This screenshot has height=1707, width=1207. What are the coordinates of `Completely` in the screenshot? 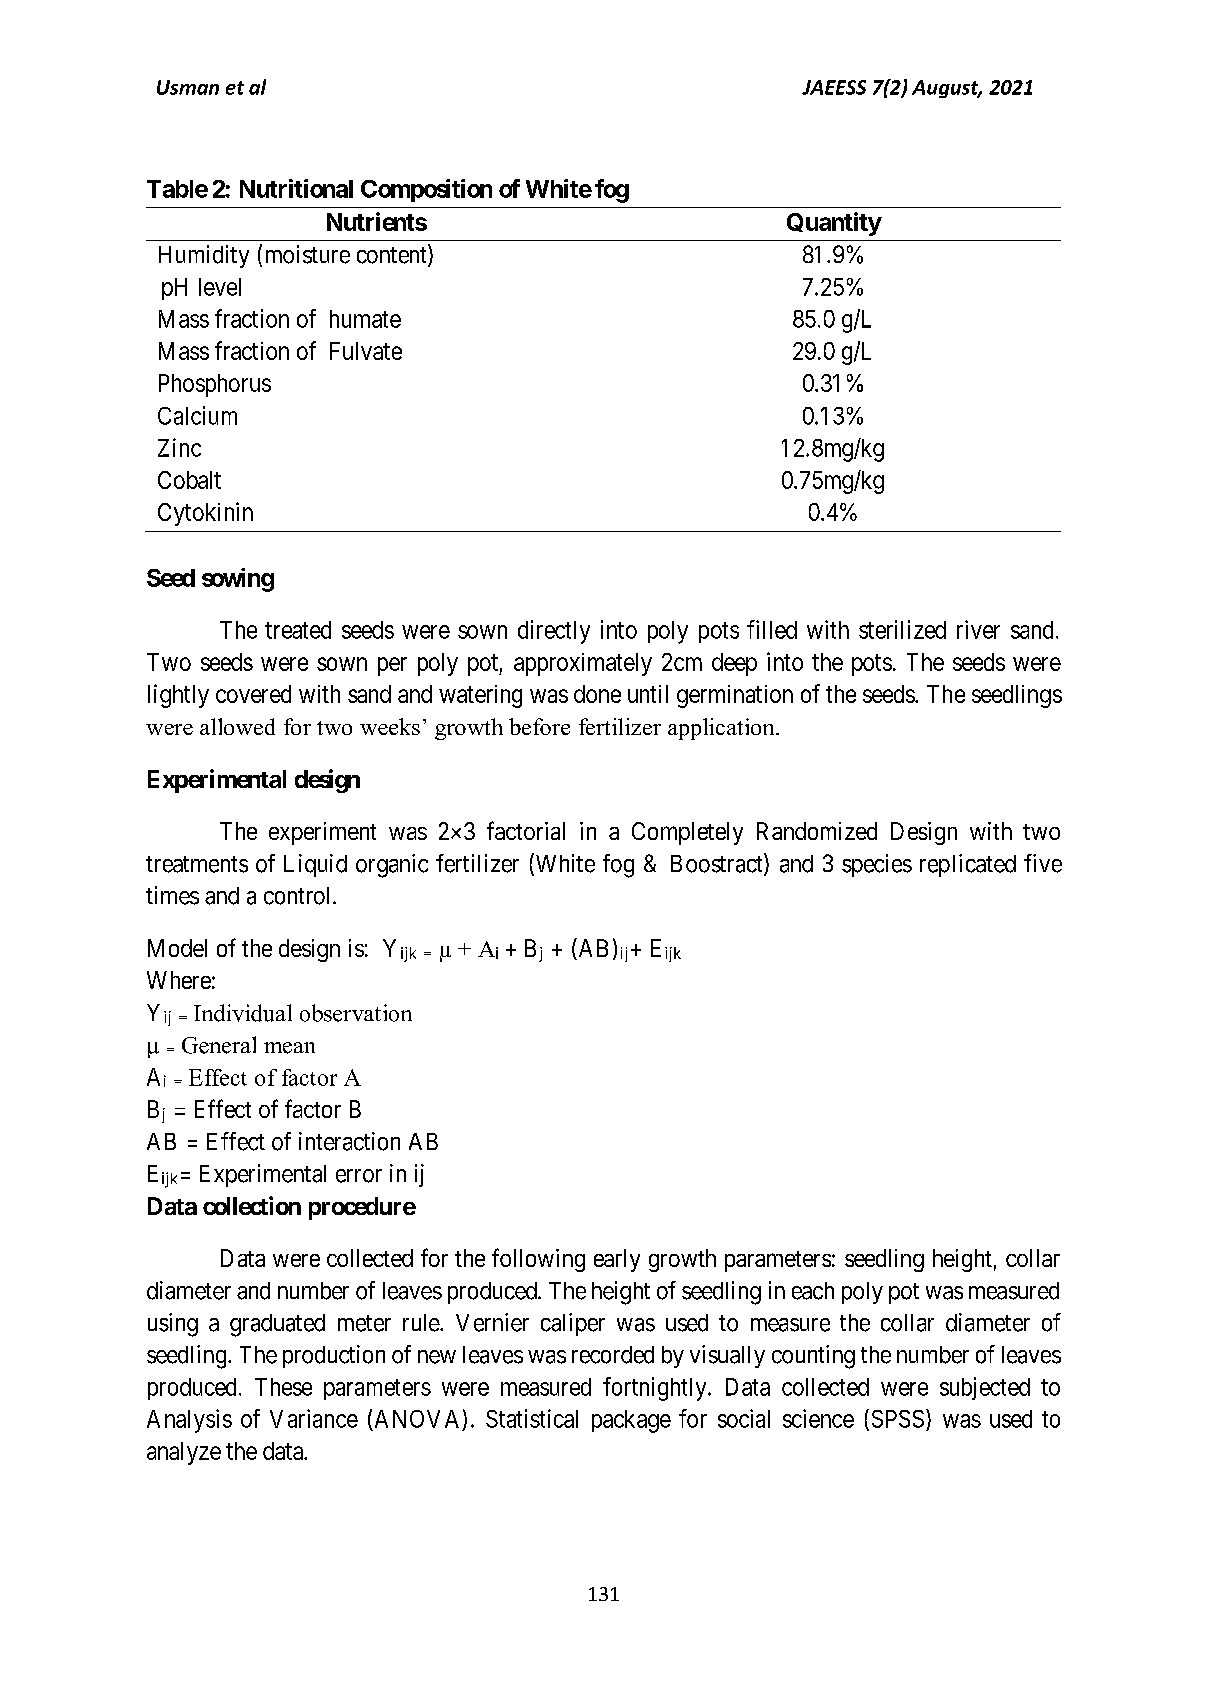 It's located at (687, 833).
